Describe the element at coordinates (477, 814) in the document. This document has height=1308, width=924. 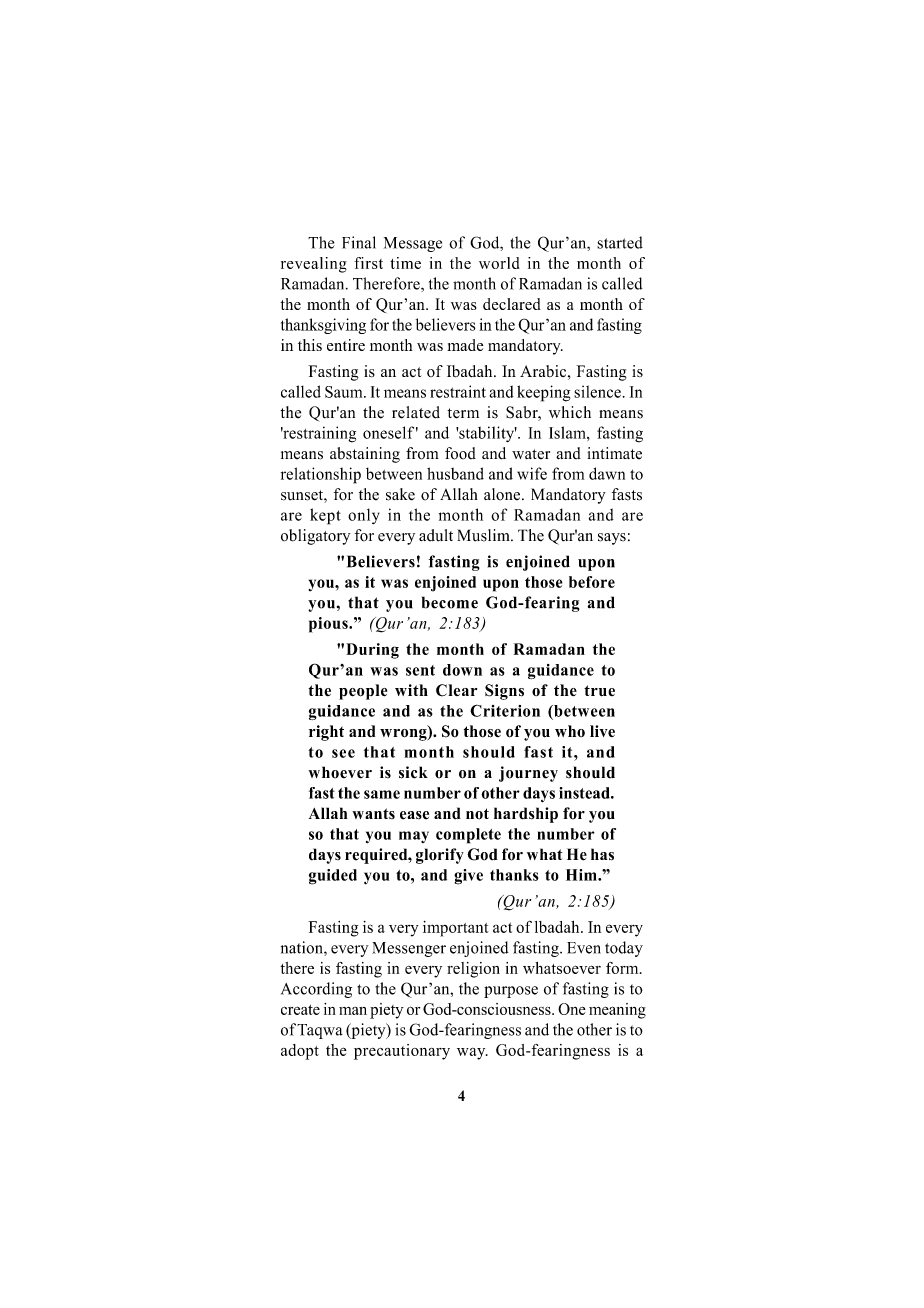
I see `not` at that location.
